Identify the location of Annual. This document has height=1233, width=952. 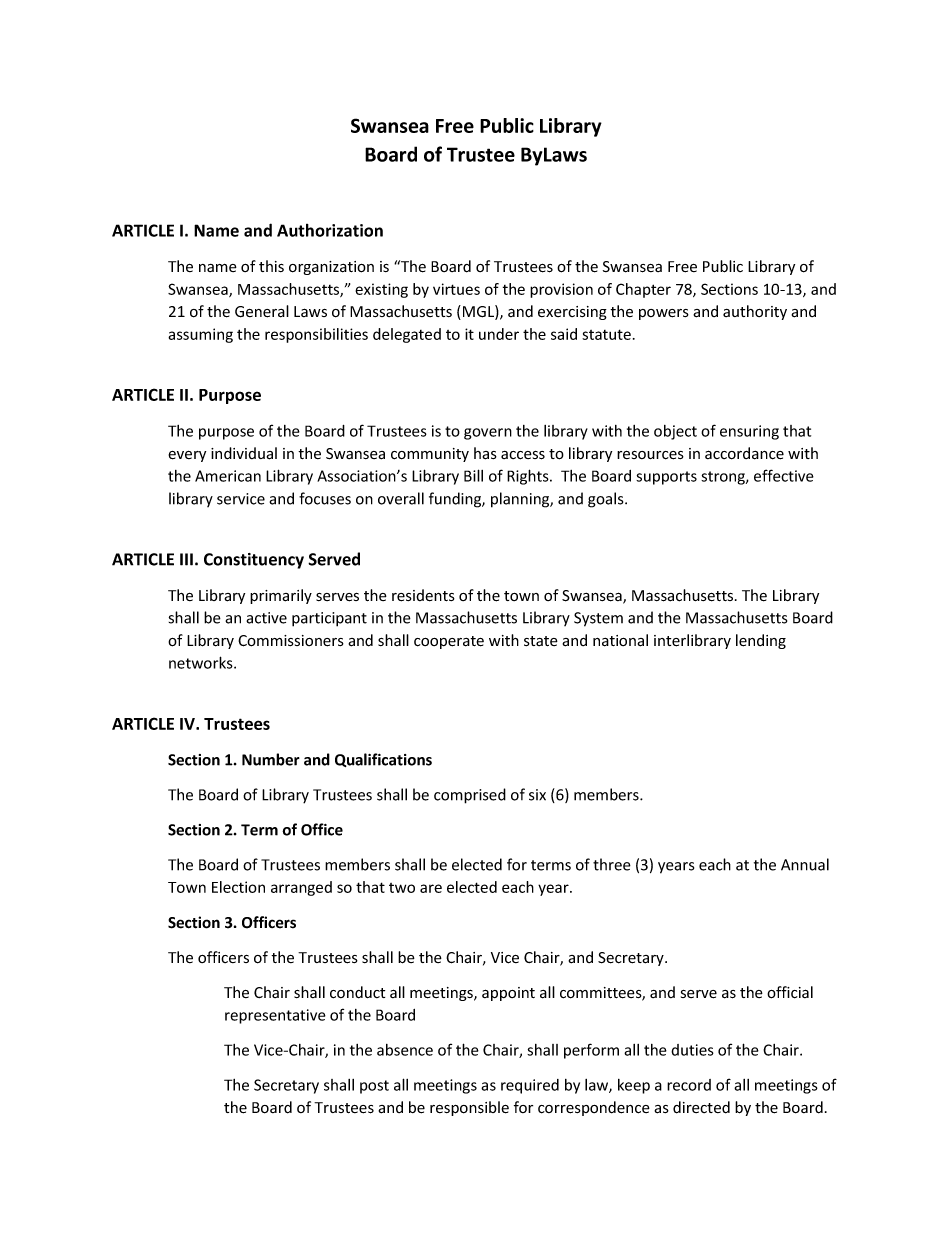
(805, 864).
